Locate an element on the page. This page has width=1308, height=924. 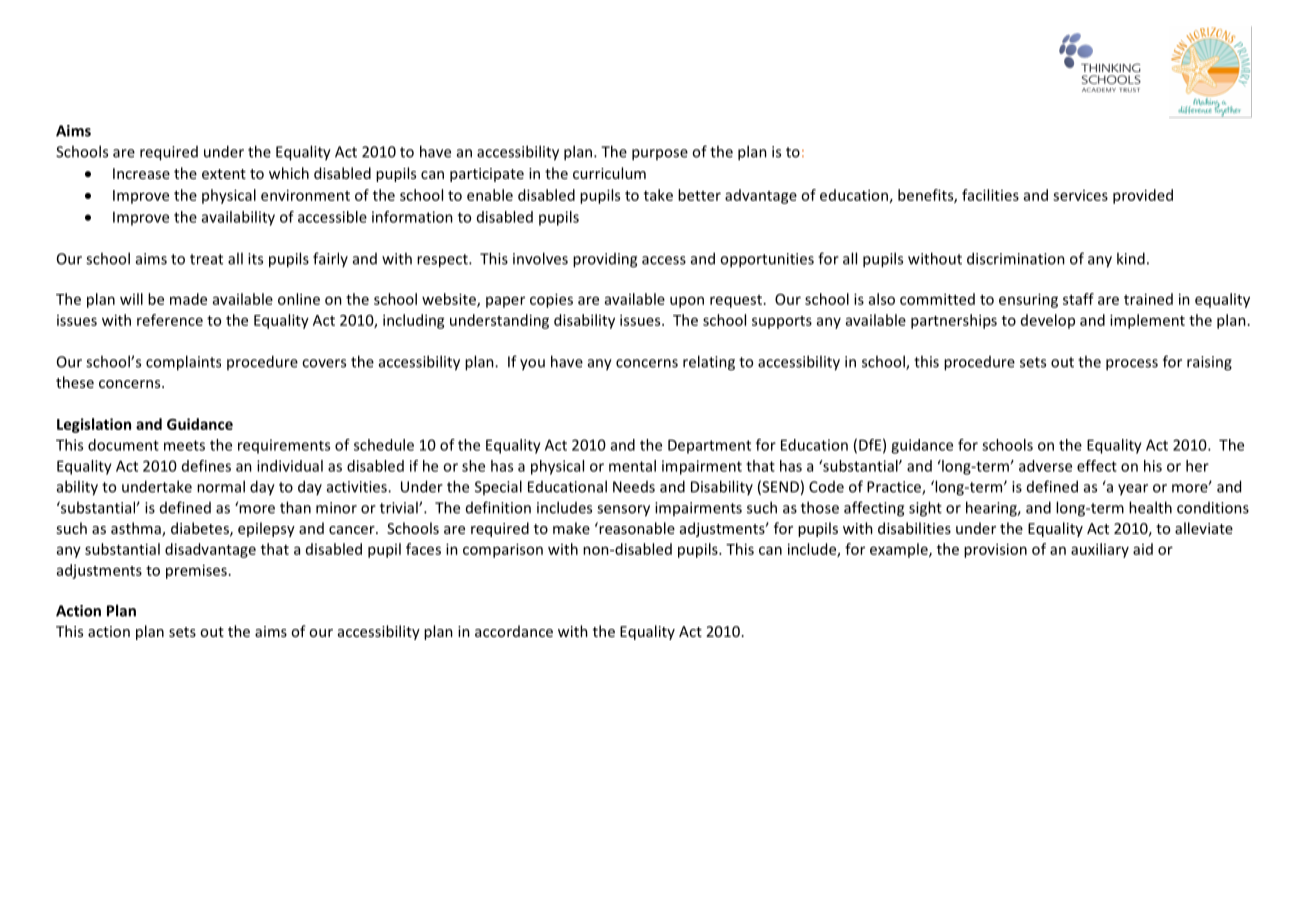
health is located at coordinates (1150, 507).
